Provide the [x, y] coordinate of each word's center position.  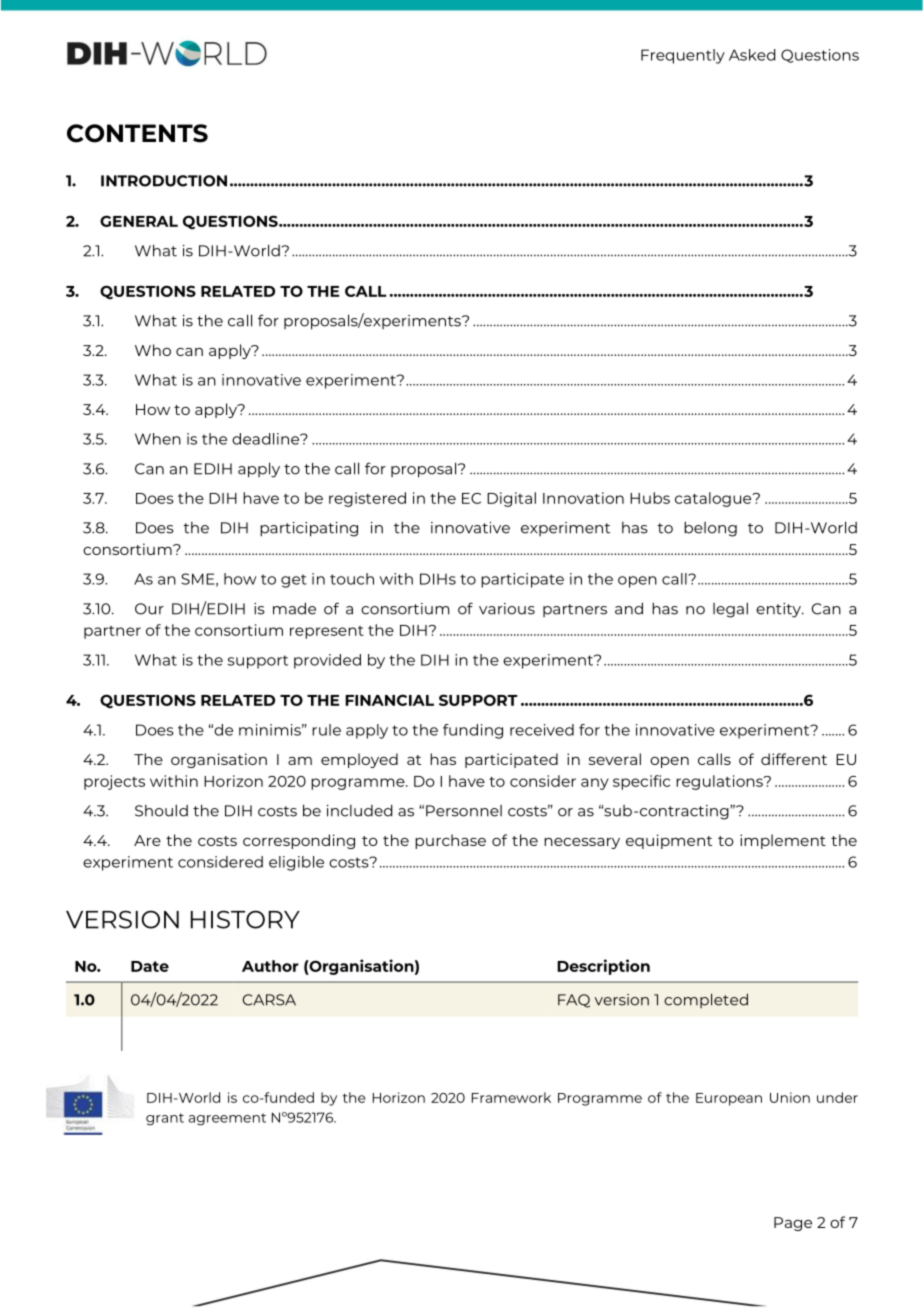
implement [783, 841]
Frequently [683, 56]
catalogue [714, 499]
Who [153, 350]
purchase [450, 841]
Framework [511, 1097]
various [507, 609]
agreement [227, 1119]
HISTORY [245, 919]
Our [149, 609]
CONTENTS [137, 133]
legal [730, 610]
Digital [511, 499]
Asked [752, 55]
